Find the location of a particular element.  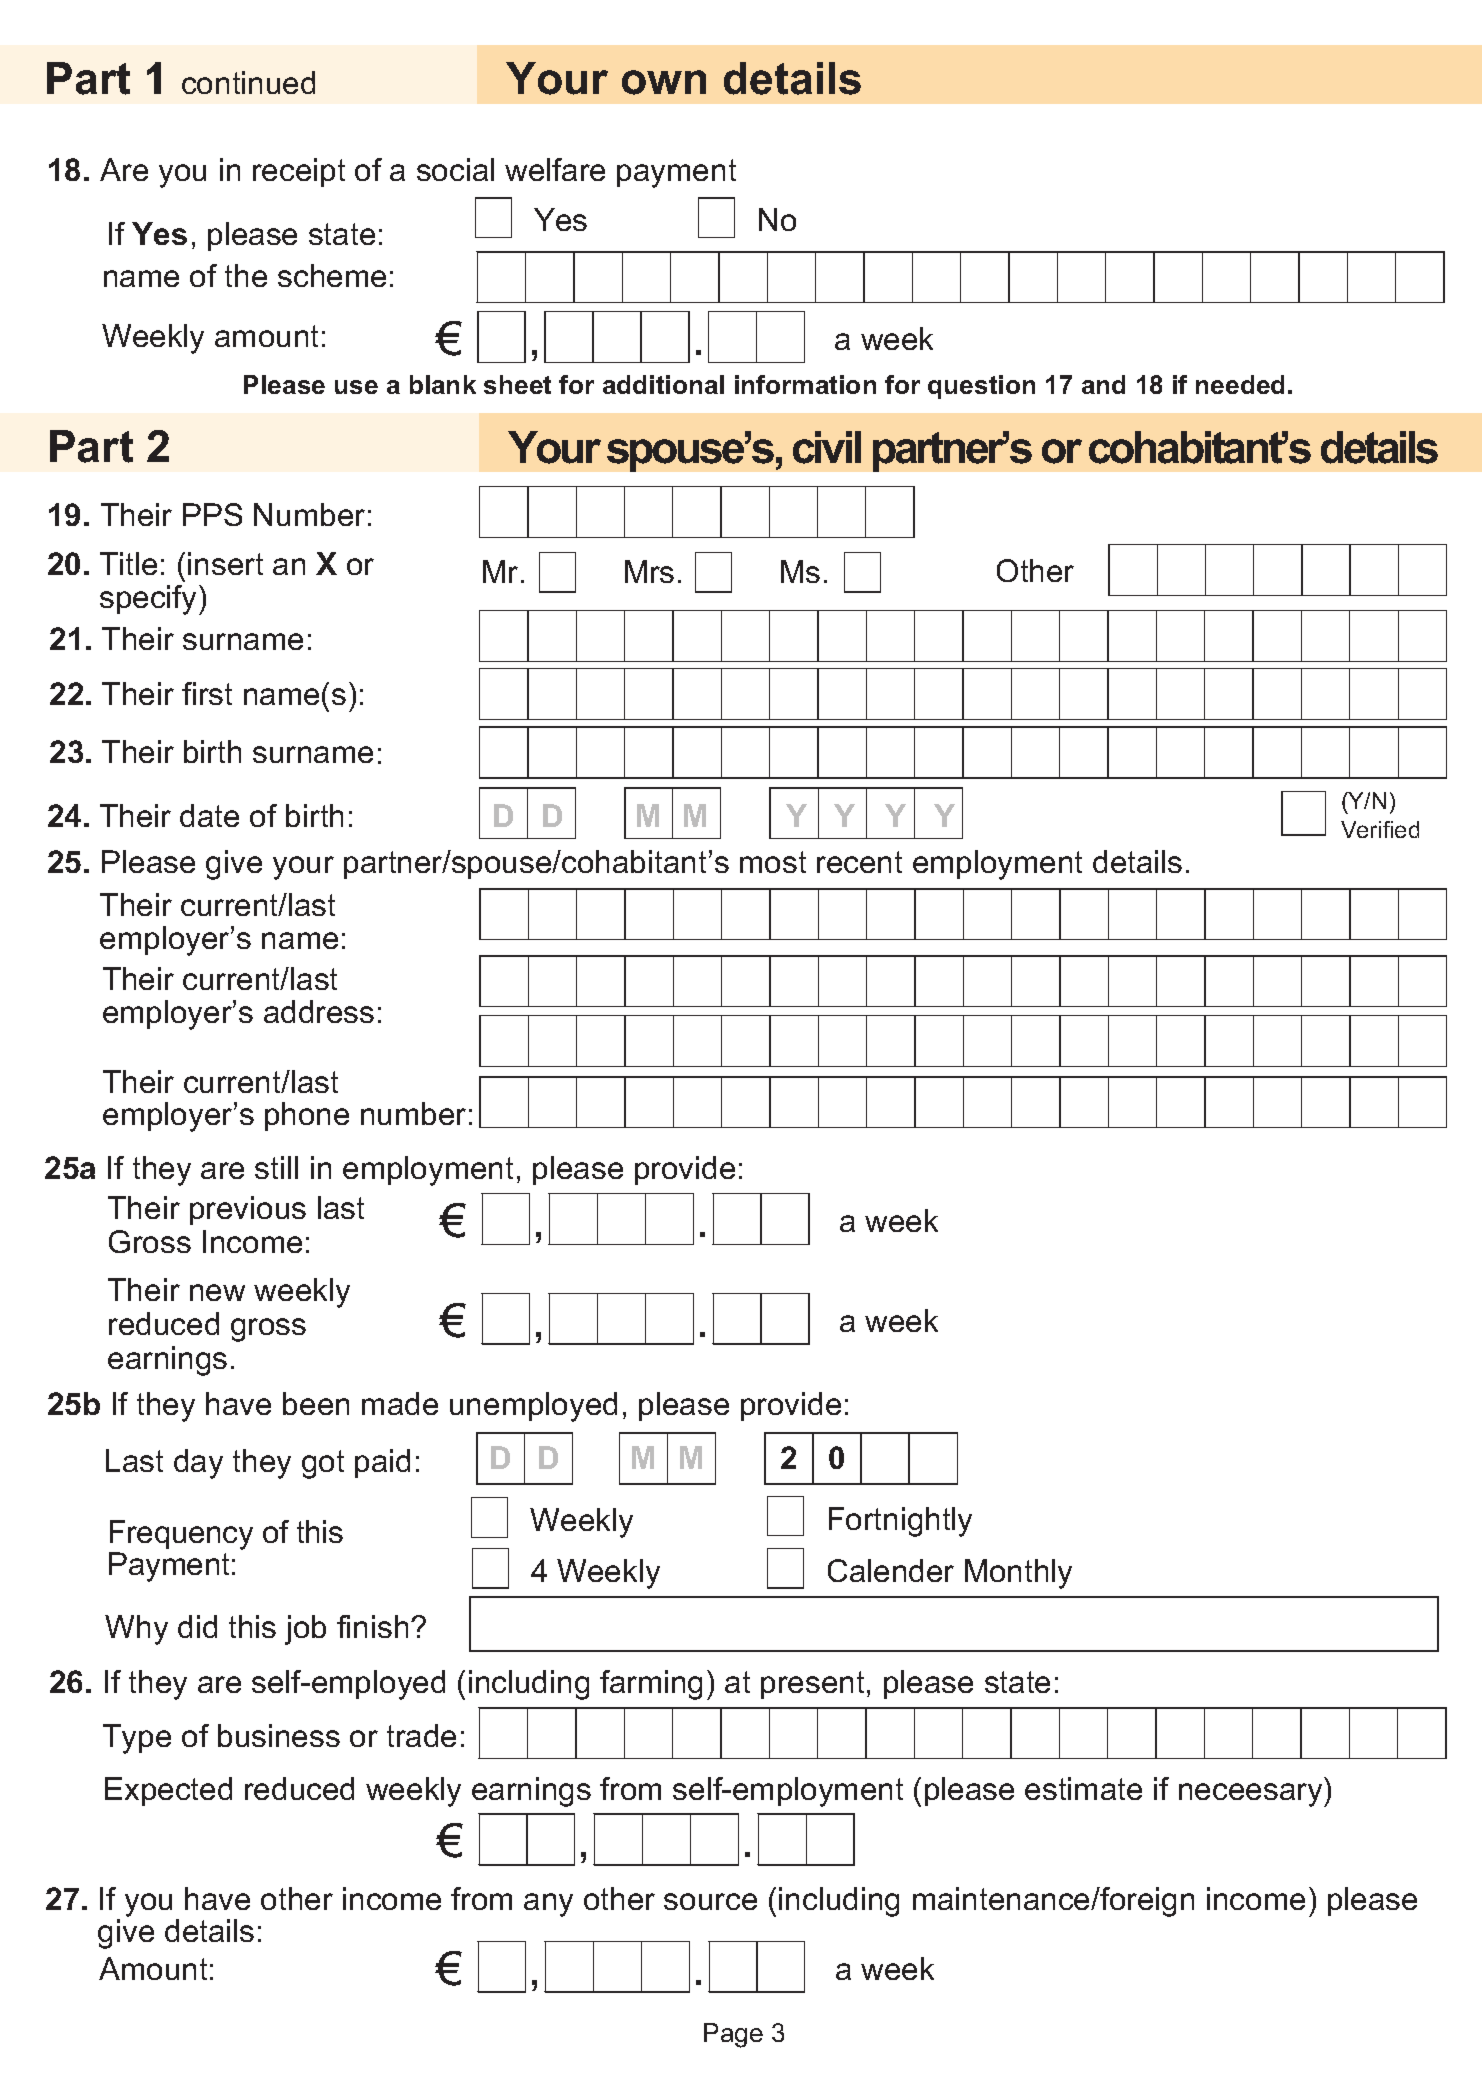

own is located at coordinates (664, 82).
